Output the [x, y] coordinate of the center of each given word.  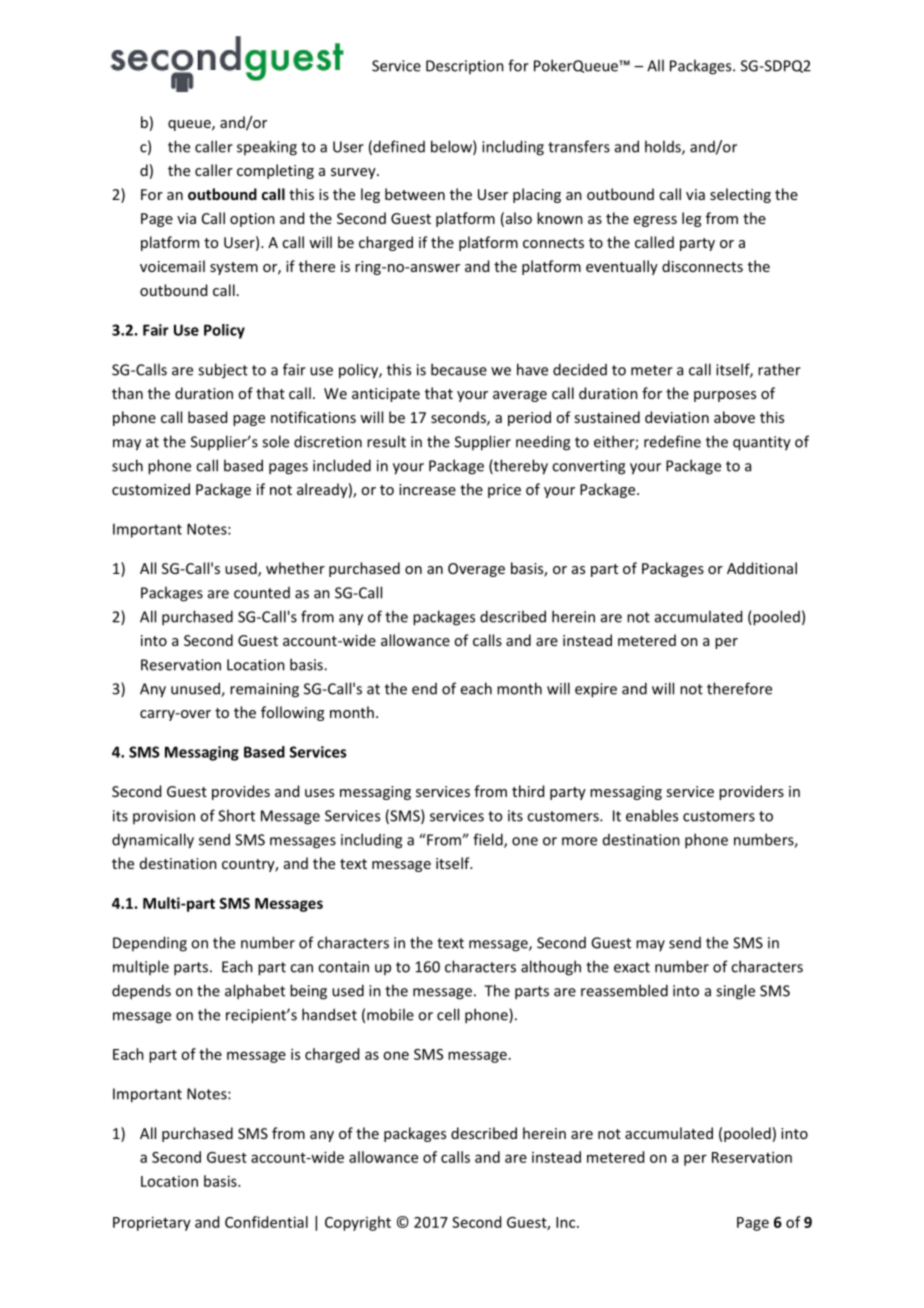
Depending [150, 944]
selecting [740, 195]
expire [596, 690]
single [735, 992]
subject [223, 371]
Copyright [358, 1223]
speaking [267, 148]
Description [465, 67]
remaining [264, 690]
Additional [762, 568]
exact [632, 967]
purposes [725, 396]
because [459, 369]
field [489, 840]
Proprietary [152, 1223]
